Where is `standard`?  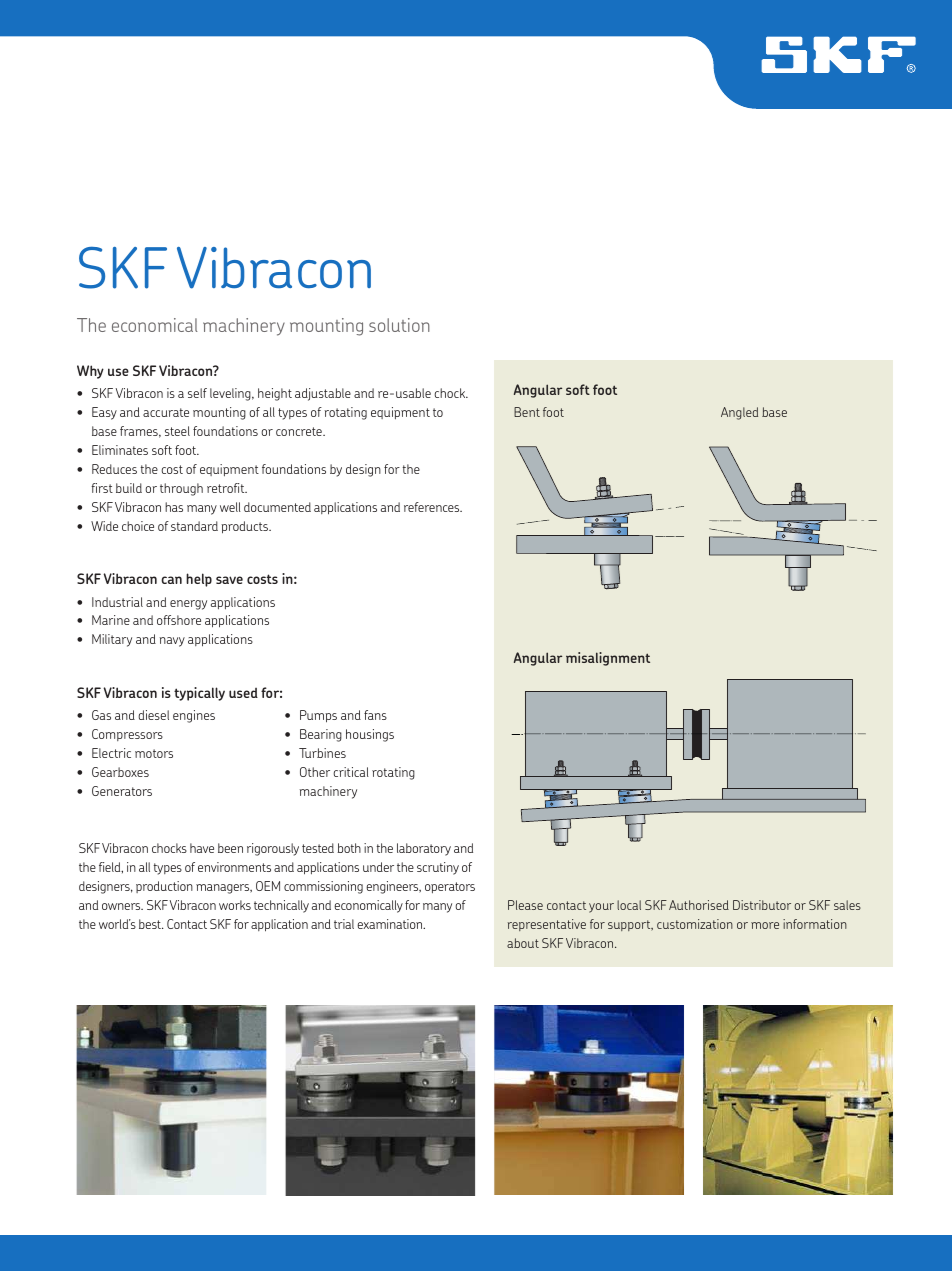 standard is located at coordinates (194, 526).
